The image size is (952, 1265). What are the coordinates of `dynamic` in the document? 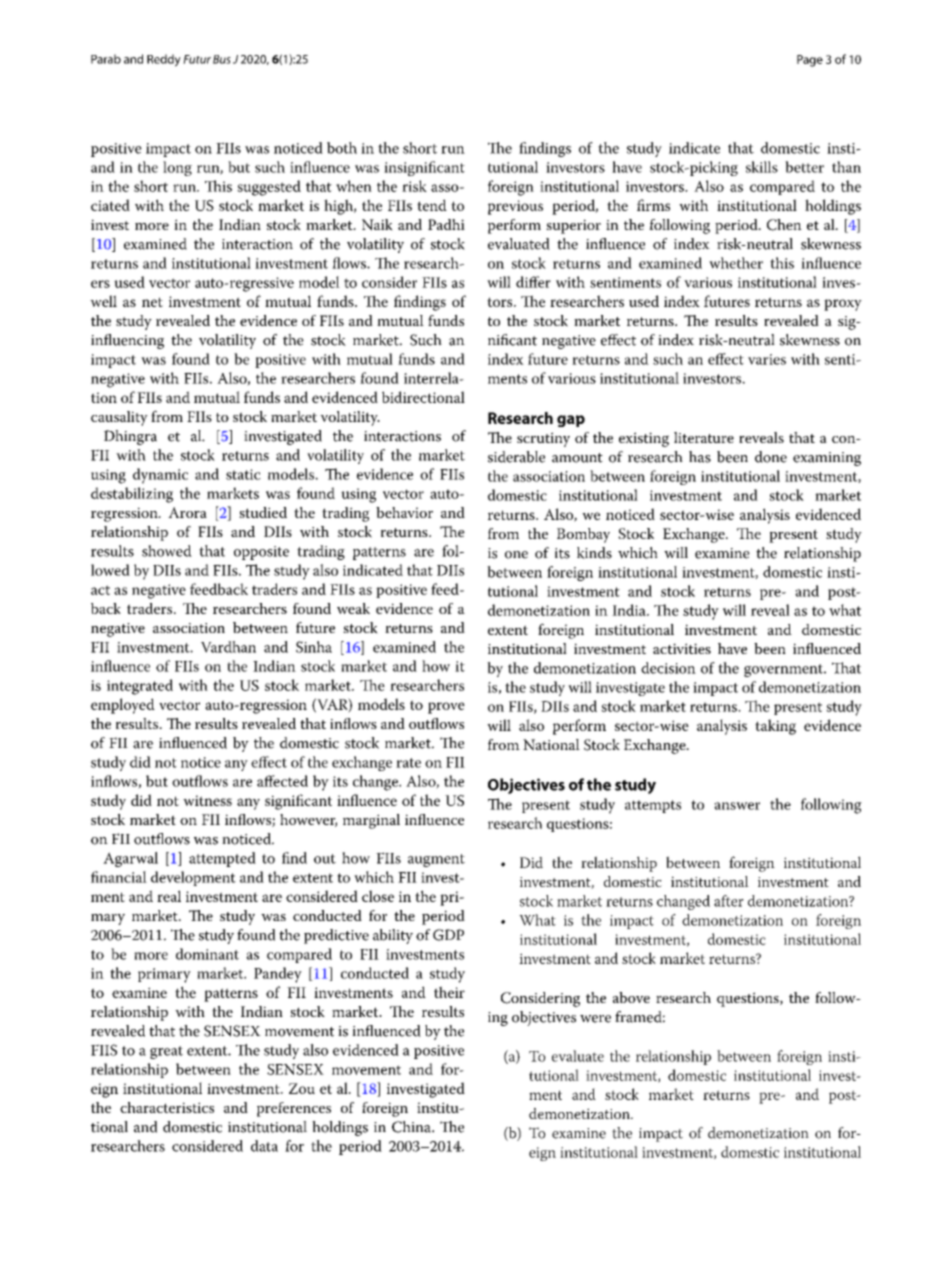 It's located at (160, 476).
